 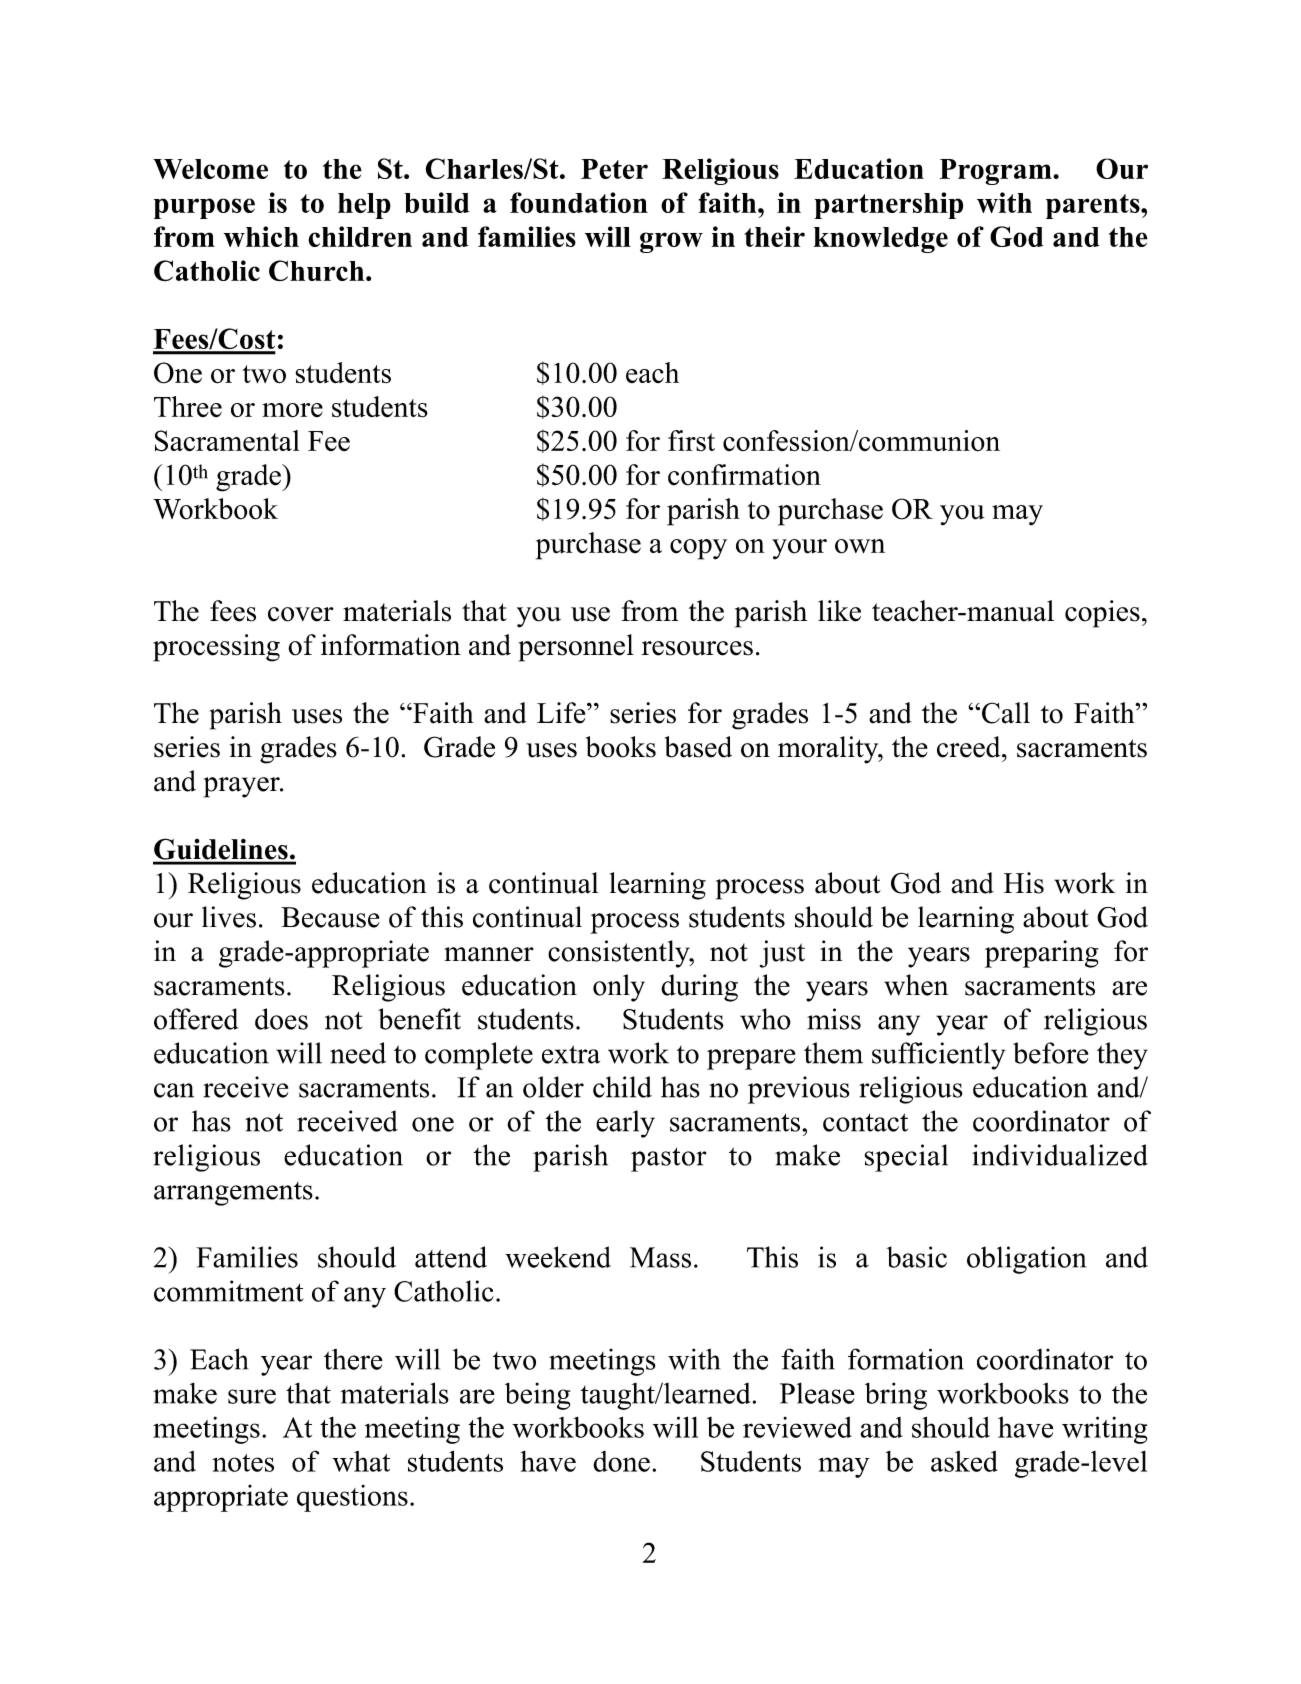 What do you see at coordinates (243, 1463) in the screenshot?
I see `notes` at bounding box center [243, 1463].
